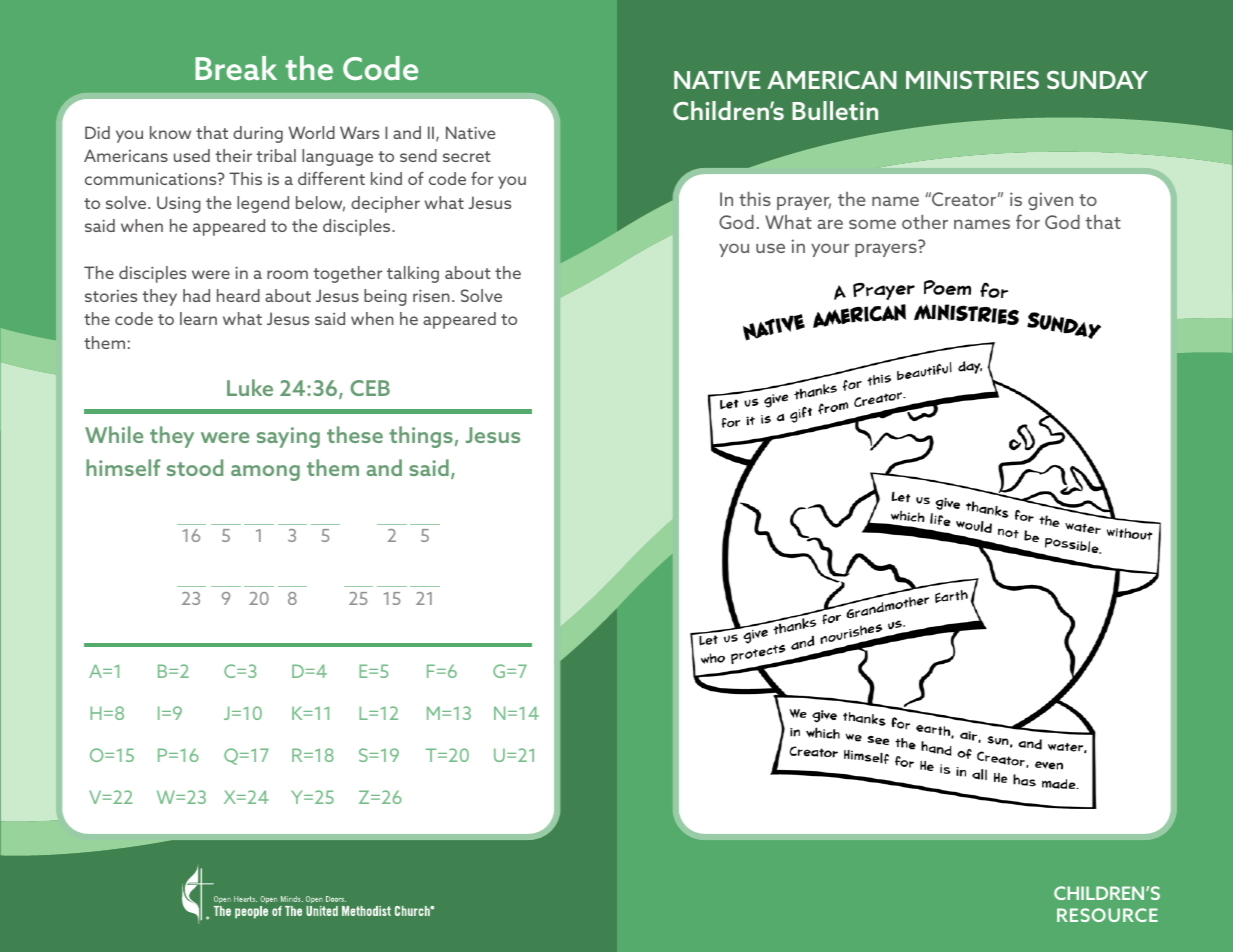 This screenshot has width=1233, height=952. What do you see at coordinates (123, 467) in the screenshot?
I see `himself` at bounding box center [123, 467].
